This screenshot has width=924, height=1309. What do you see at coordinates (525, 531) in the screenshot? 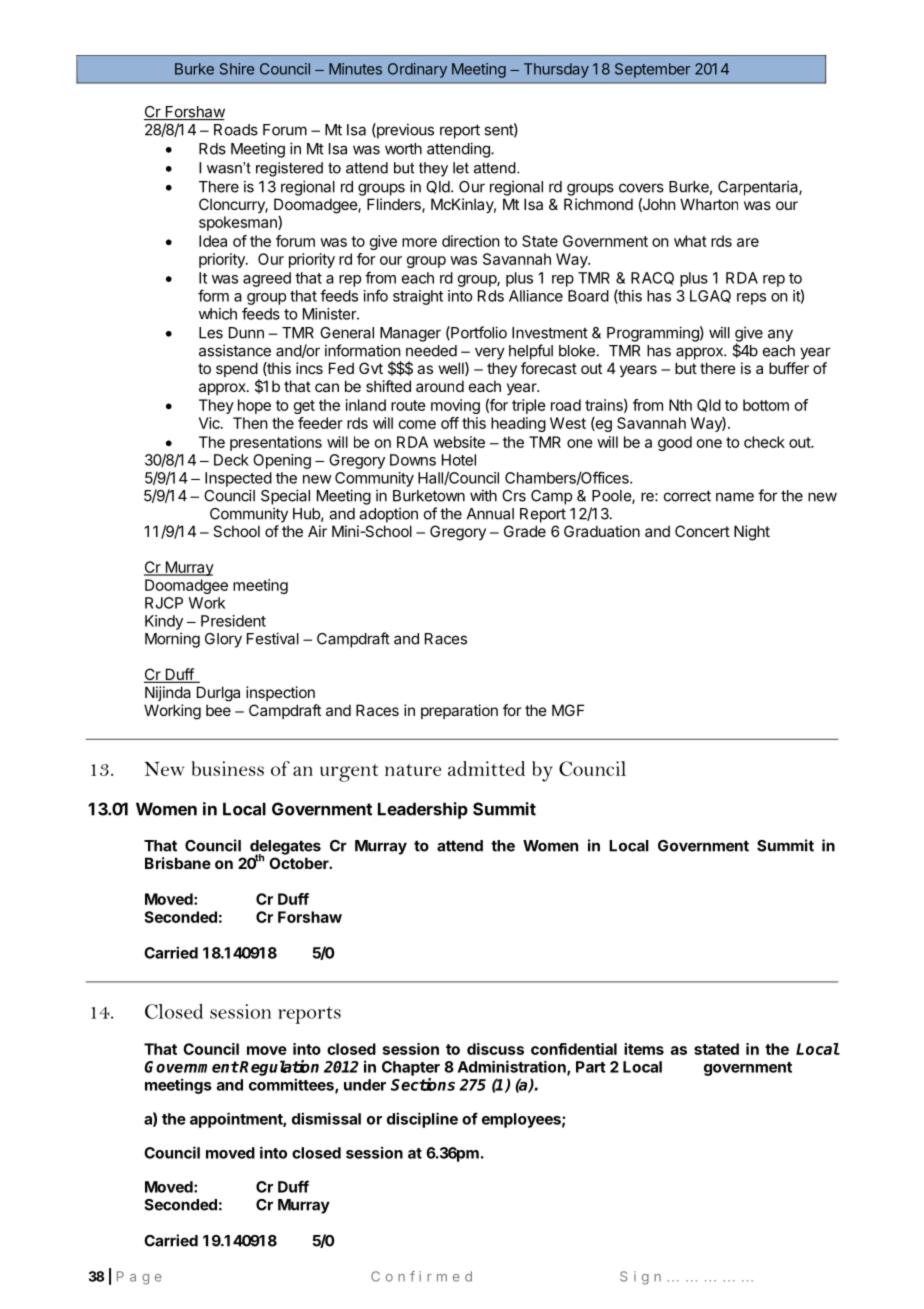
I see `Grade` at bounding box center [525, 531].
